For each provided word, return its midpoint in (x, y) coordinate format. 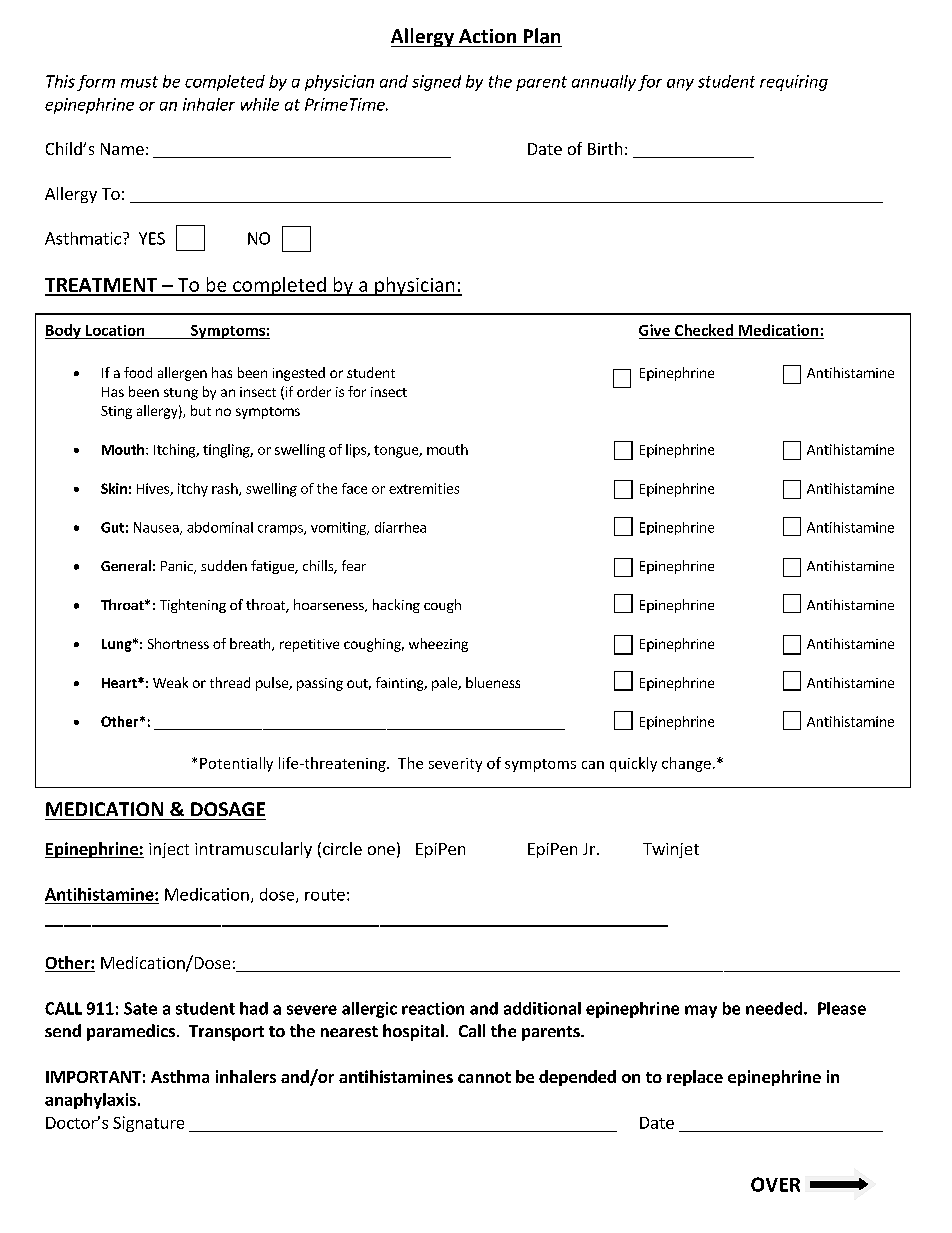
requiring (794, 83)
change (686, 764)
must (139, 82)
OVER (775, 1184)
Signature (148, 1124)
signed (436, 83)
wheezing (438, 645)
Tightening (193, 606)
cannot (484, 1077)
